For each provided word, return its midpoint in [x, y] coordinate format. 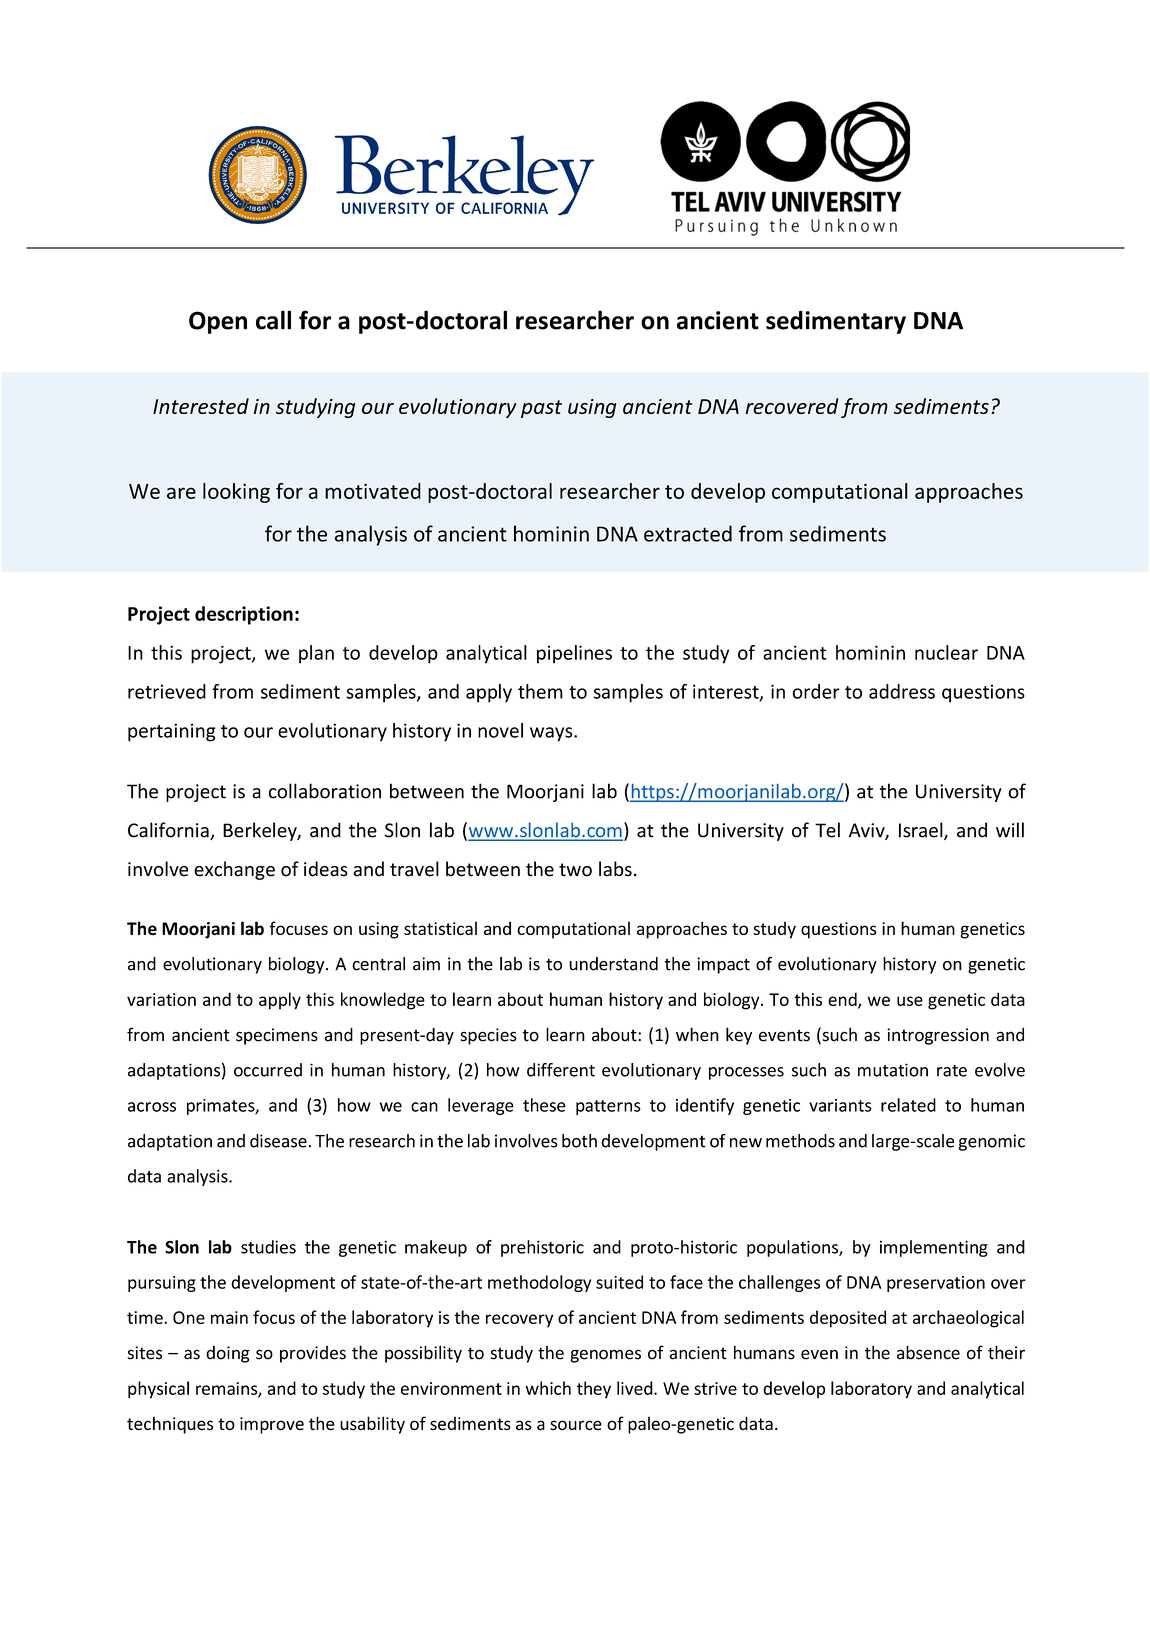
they [594, 1390]
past [541, 409]
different [561, 1070]
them [540, 691]
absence [928, 1352]
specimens [277, 1036]
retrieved [167, 691]
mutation [893, 1070]
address [902, 691]
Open [218, 322]
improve [272, 1425]
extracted [688, 533]
